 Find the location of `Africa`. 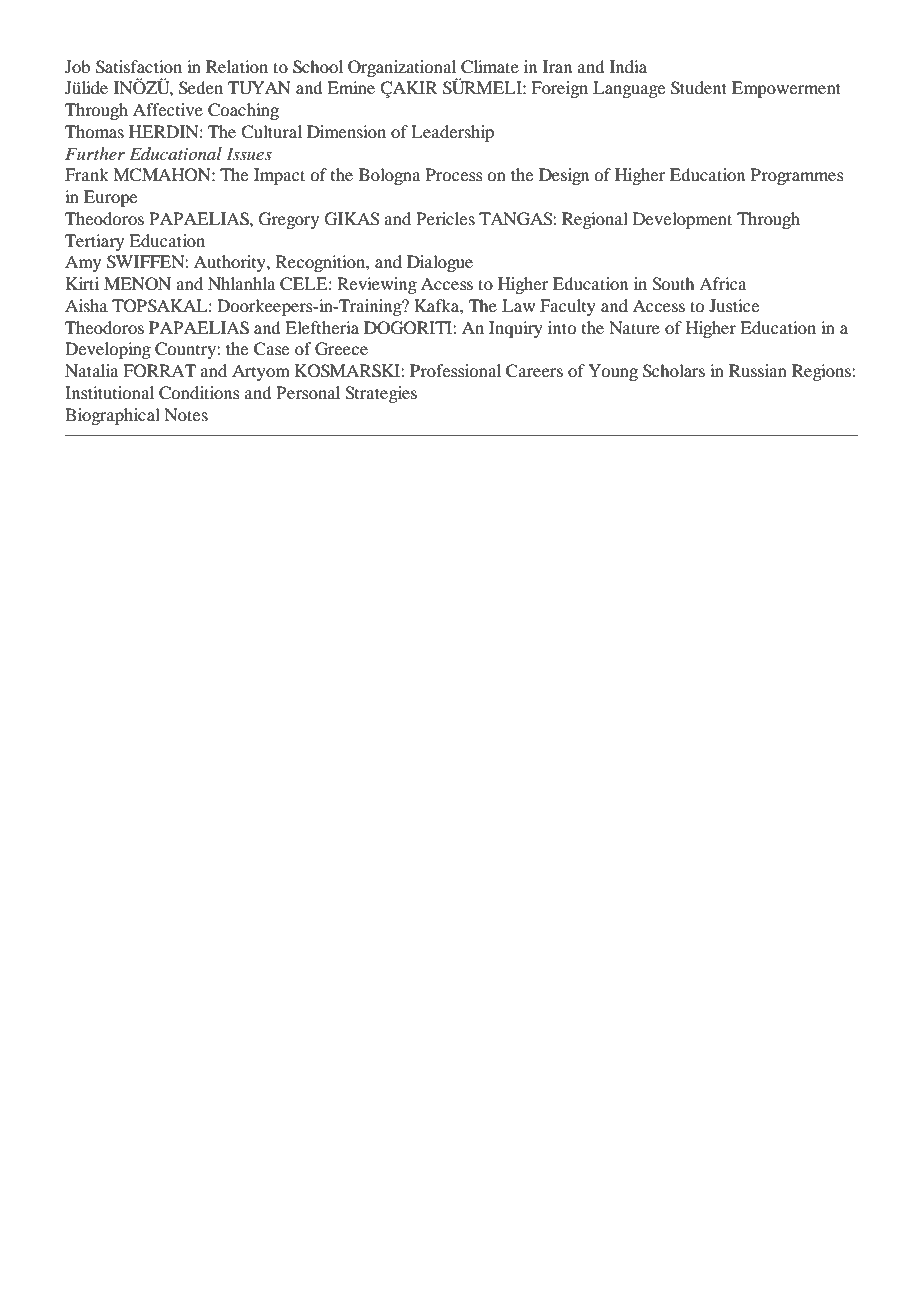

Africa is located at coordinates (722, 283).
